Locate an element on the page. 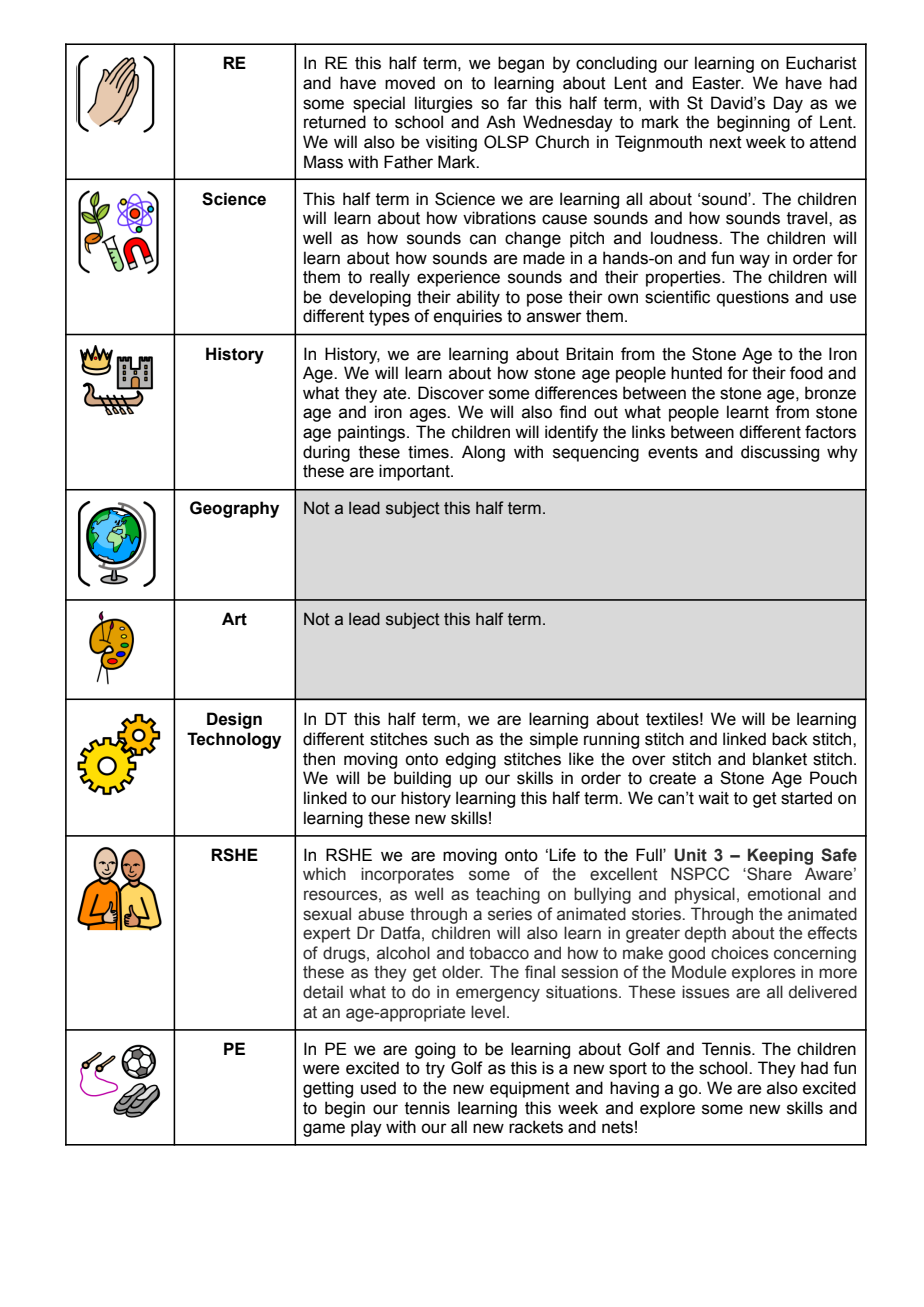 The width and height of the image is (924, 1307). Easter is located at coordinates (718, 83).
